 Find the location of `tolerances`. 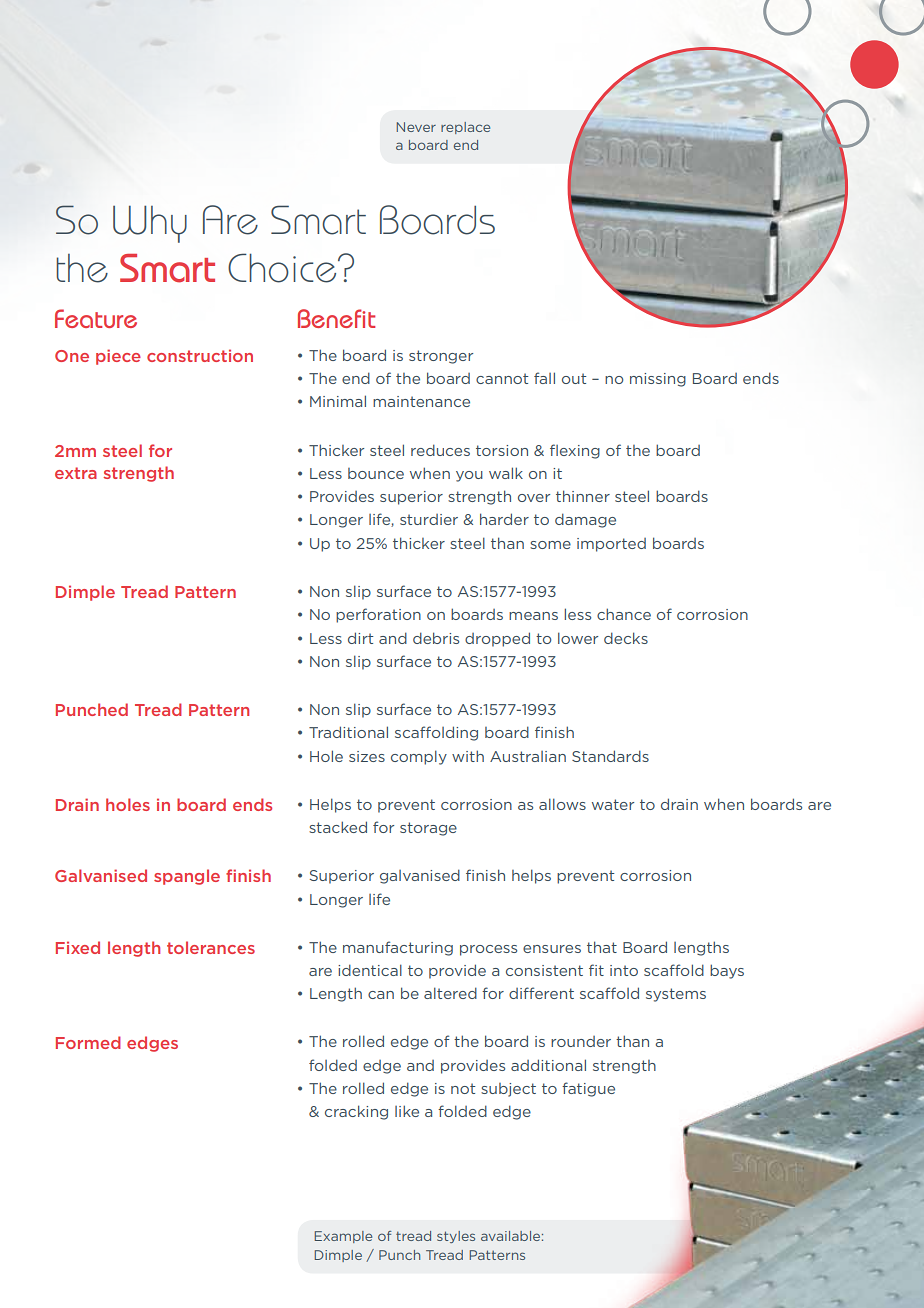

tolerances is located at coordinates (211, 947).
